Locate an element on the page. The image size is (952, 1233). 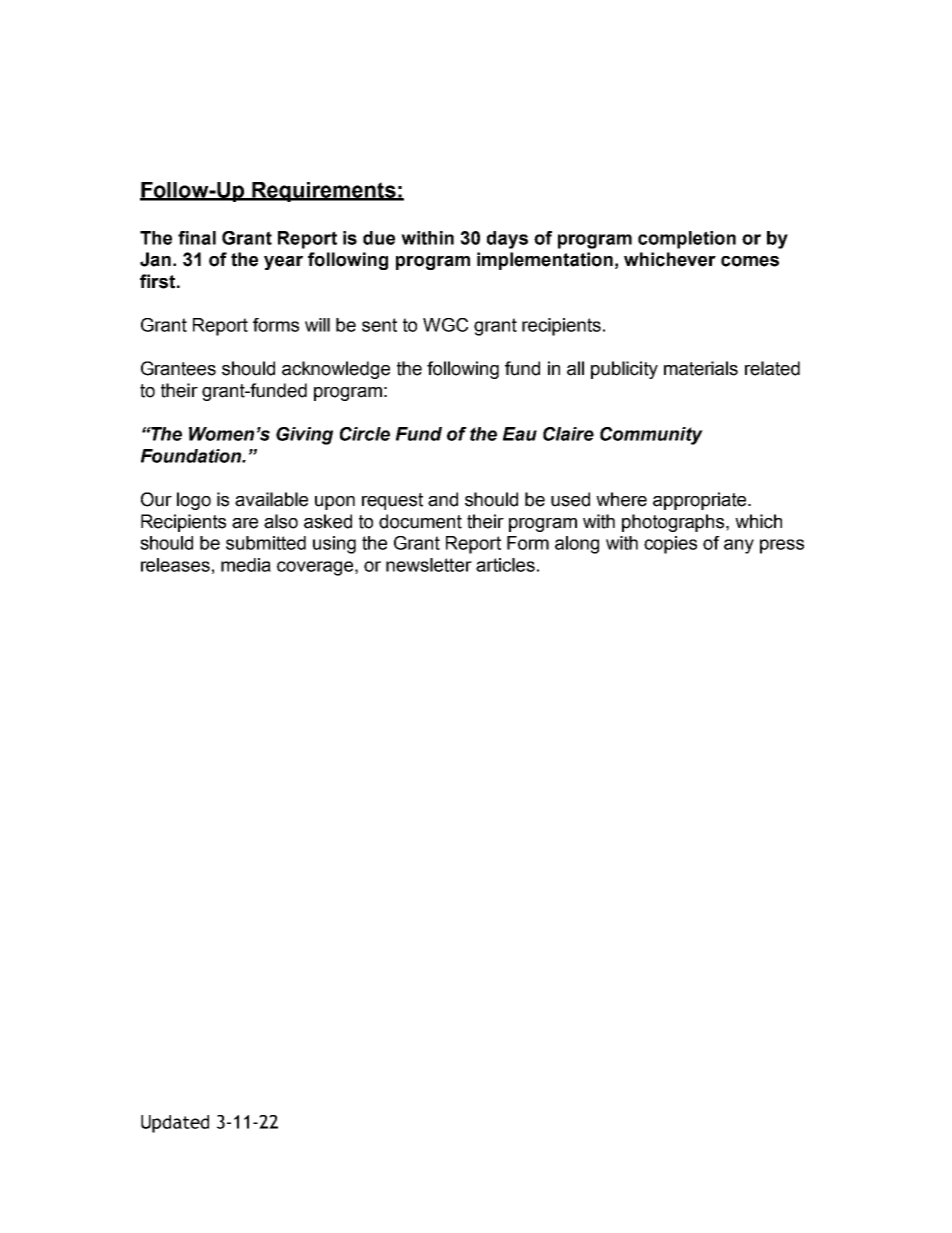
media is located at coordinates (246, 565).
